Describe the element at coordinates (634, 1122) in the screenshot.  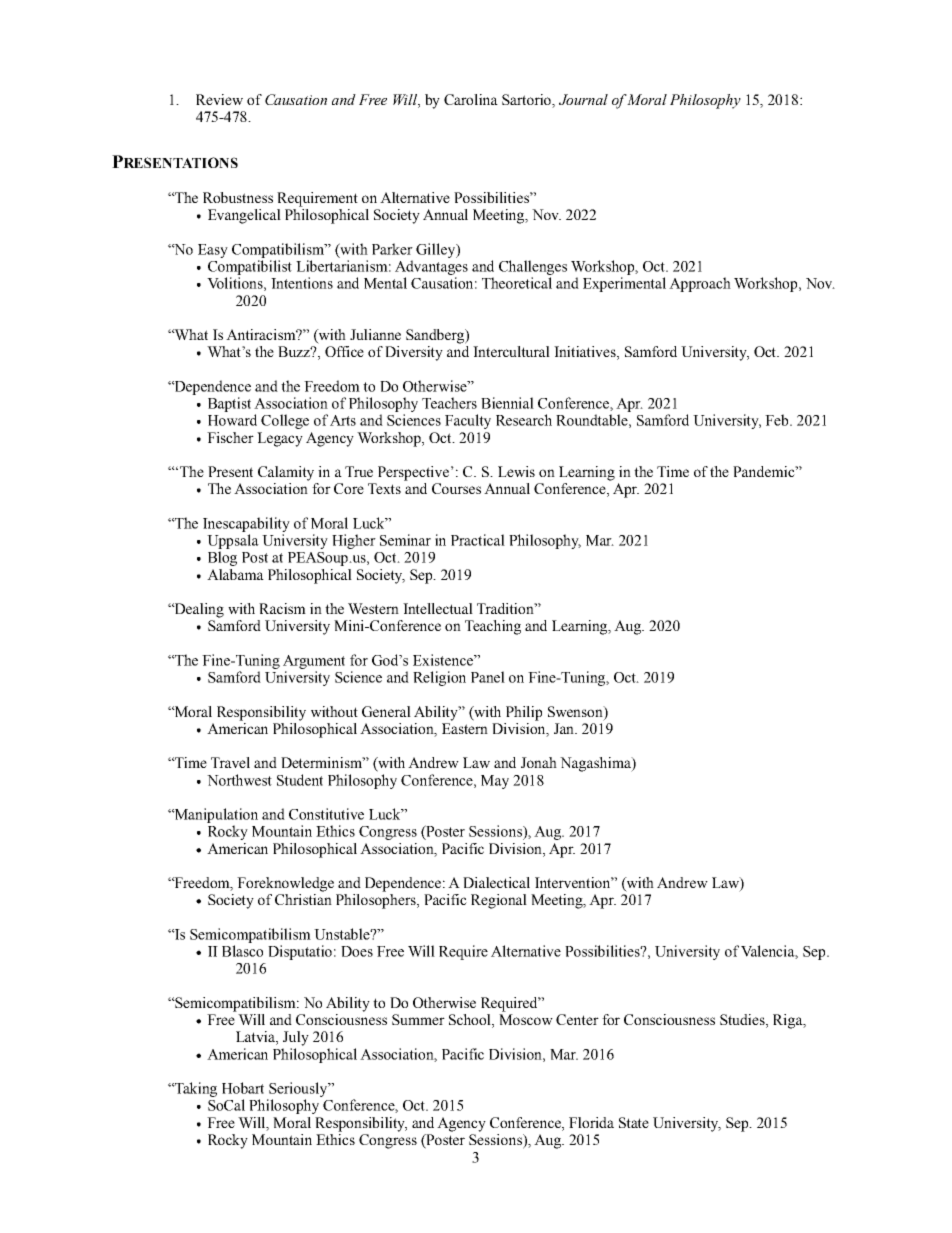
I see `State` at that location.
